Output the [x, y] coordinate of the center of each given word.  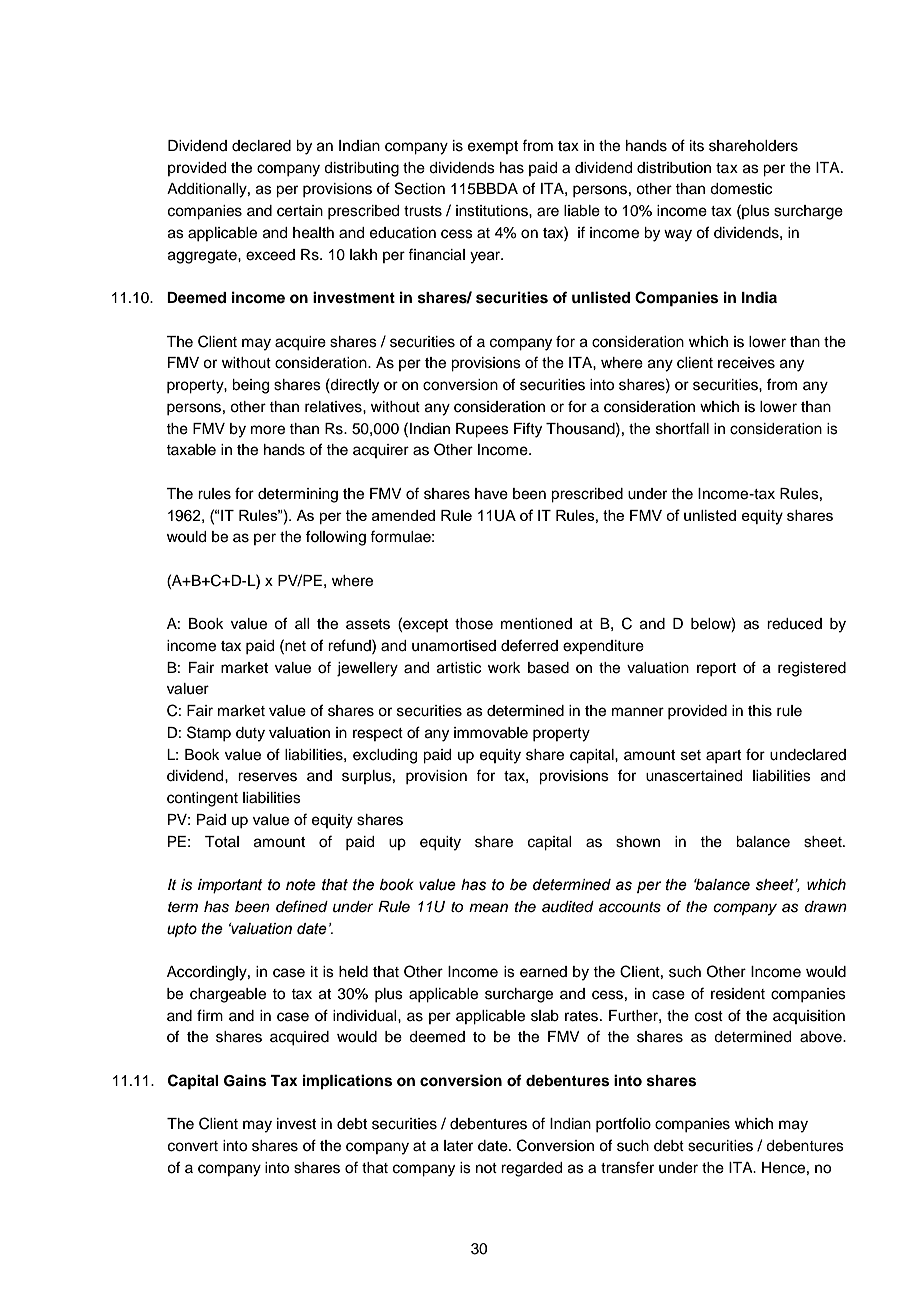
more [268, 430]
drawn [826, 906]
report [716, 669]
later [458, 1146]
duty [250, 734]
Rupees [482, 430]
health [313, 233]
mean [488, 907]
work [504, 668]
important [230, 886]
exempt [493, 147]
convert [193, 1146]
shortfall [682, 428]
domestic [741, 189]
